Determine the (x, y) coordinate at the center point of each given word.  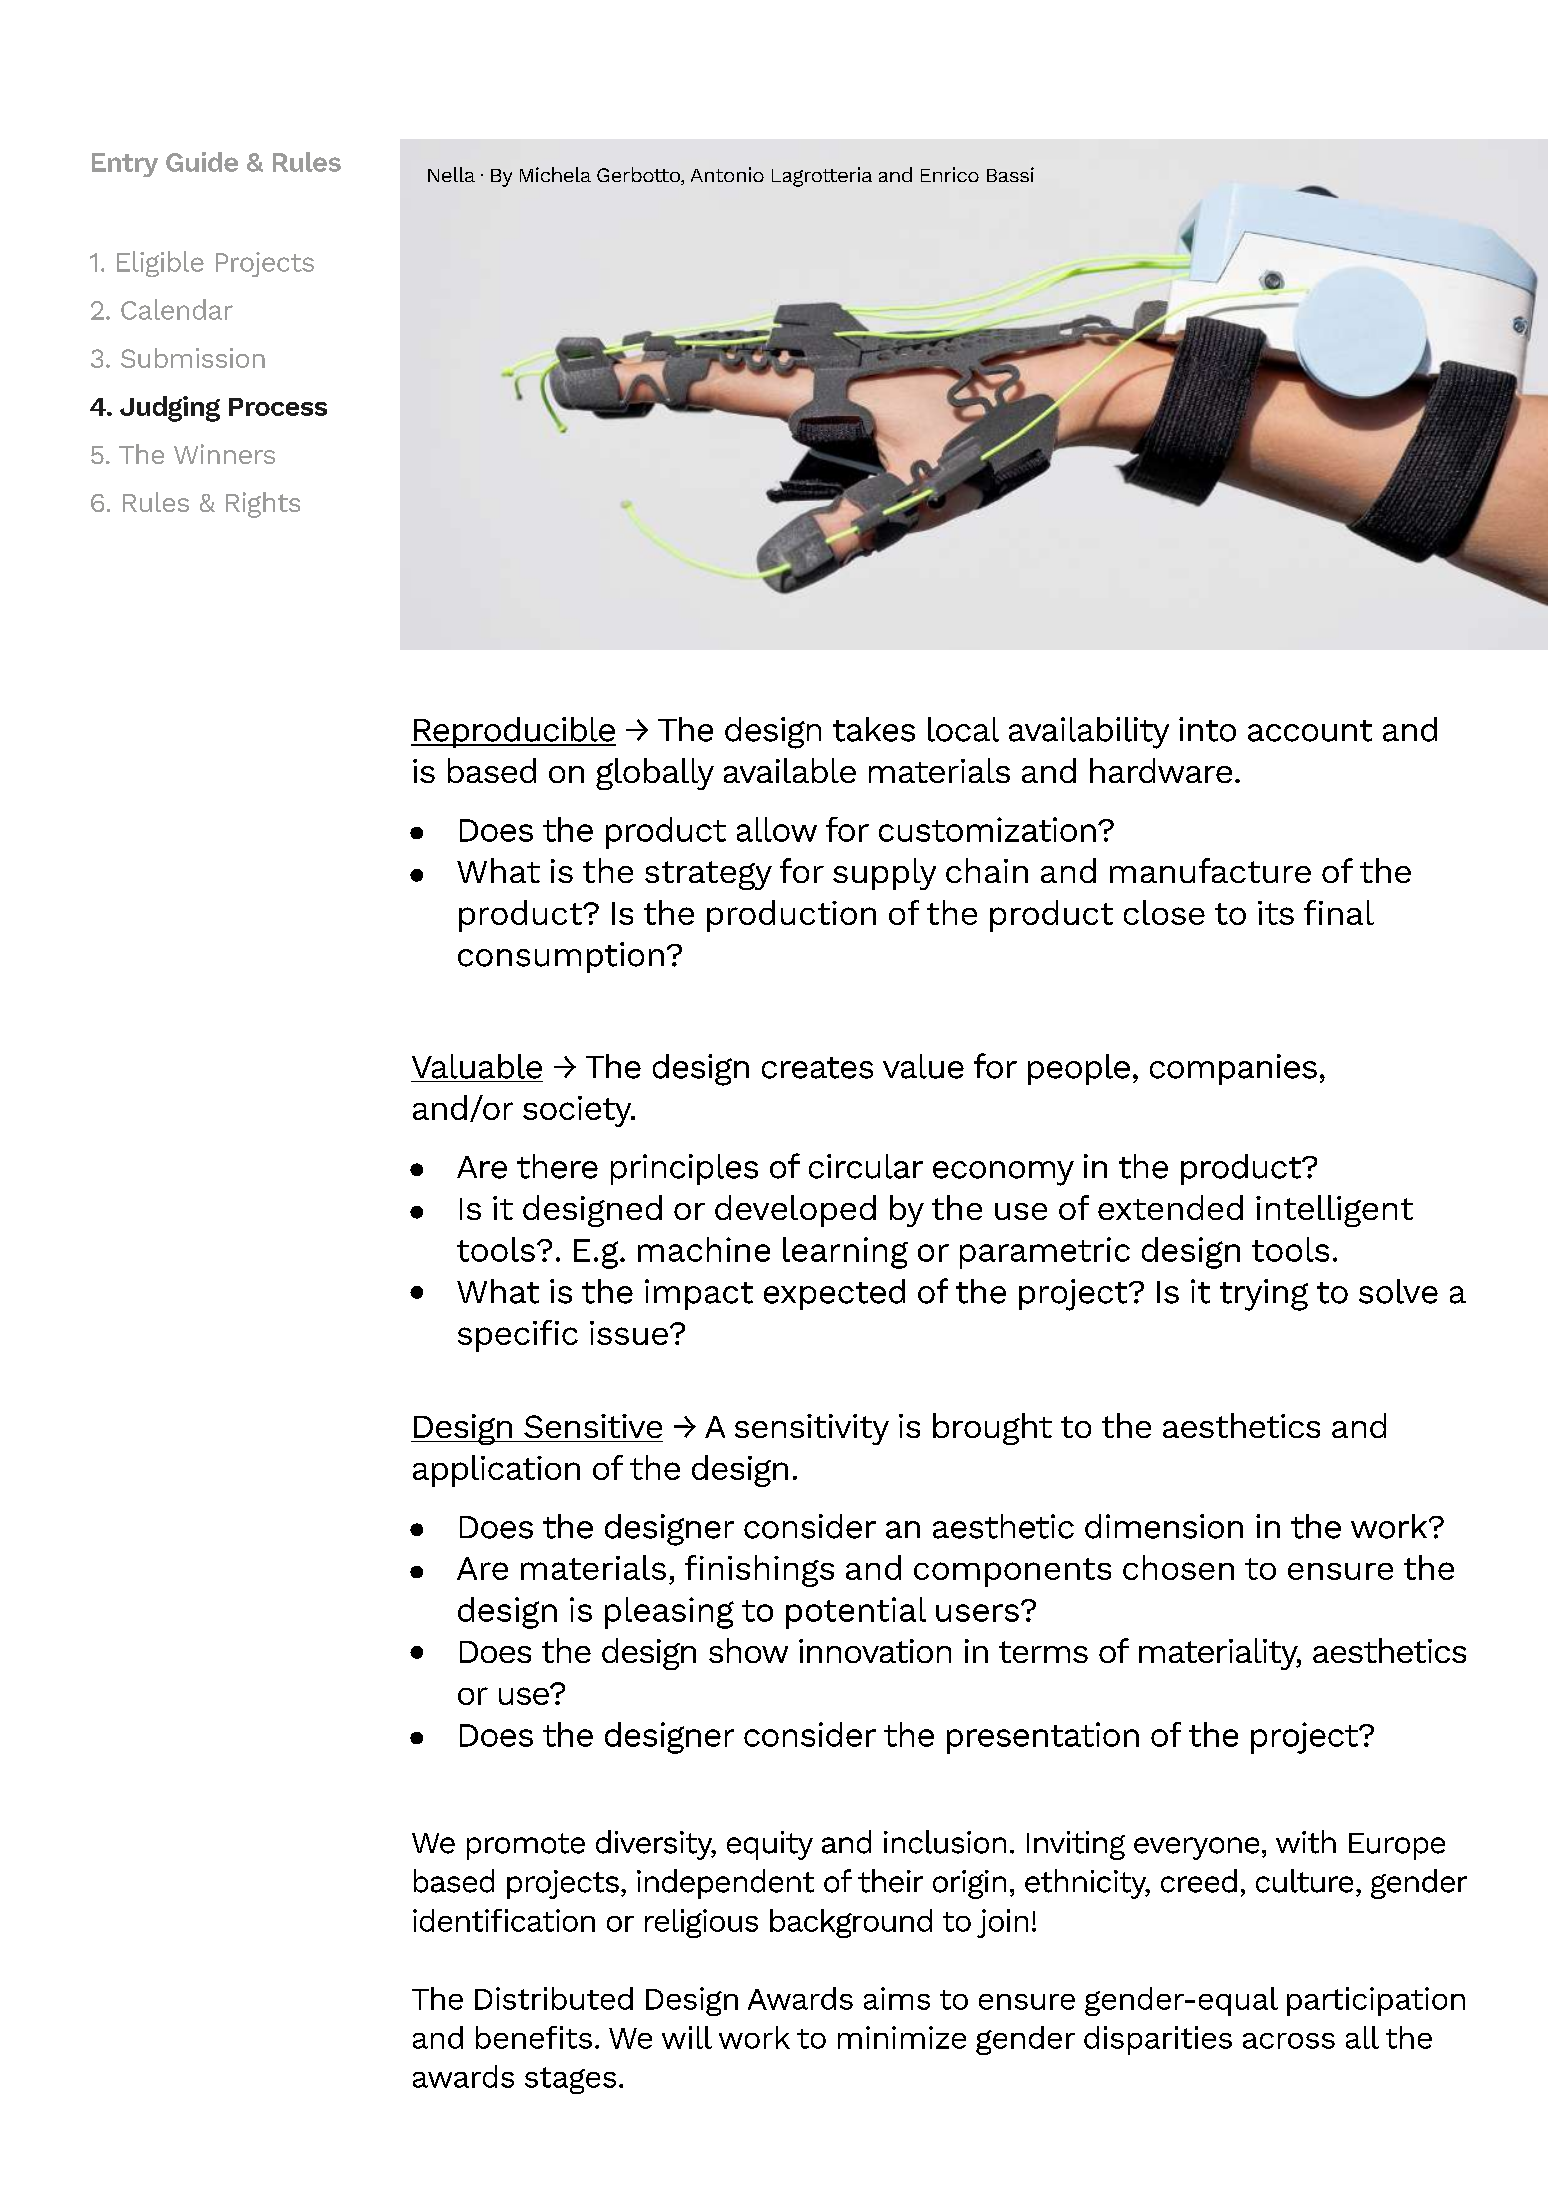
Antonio (727, 174)
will (687, 2037)
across (1289, 2041)
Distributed (554, 1998)
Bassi (1010, 174)
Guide (202, 162)
